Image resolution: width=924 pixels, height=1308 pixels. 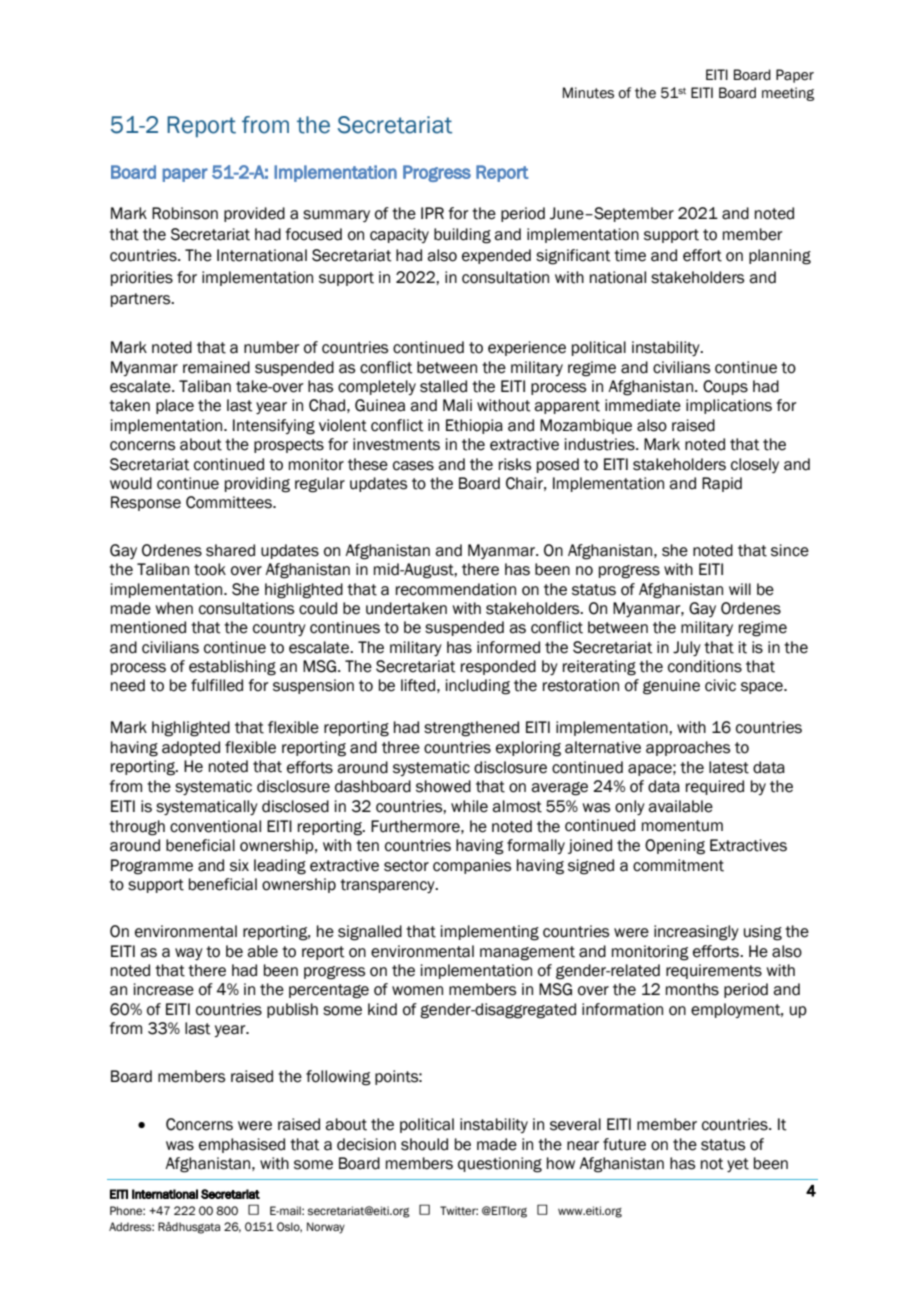 I want to click on companies, so click(x=472, y=866).
